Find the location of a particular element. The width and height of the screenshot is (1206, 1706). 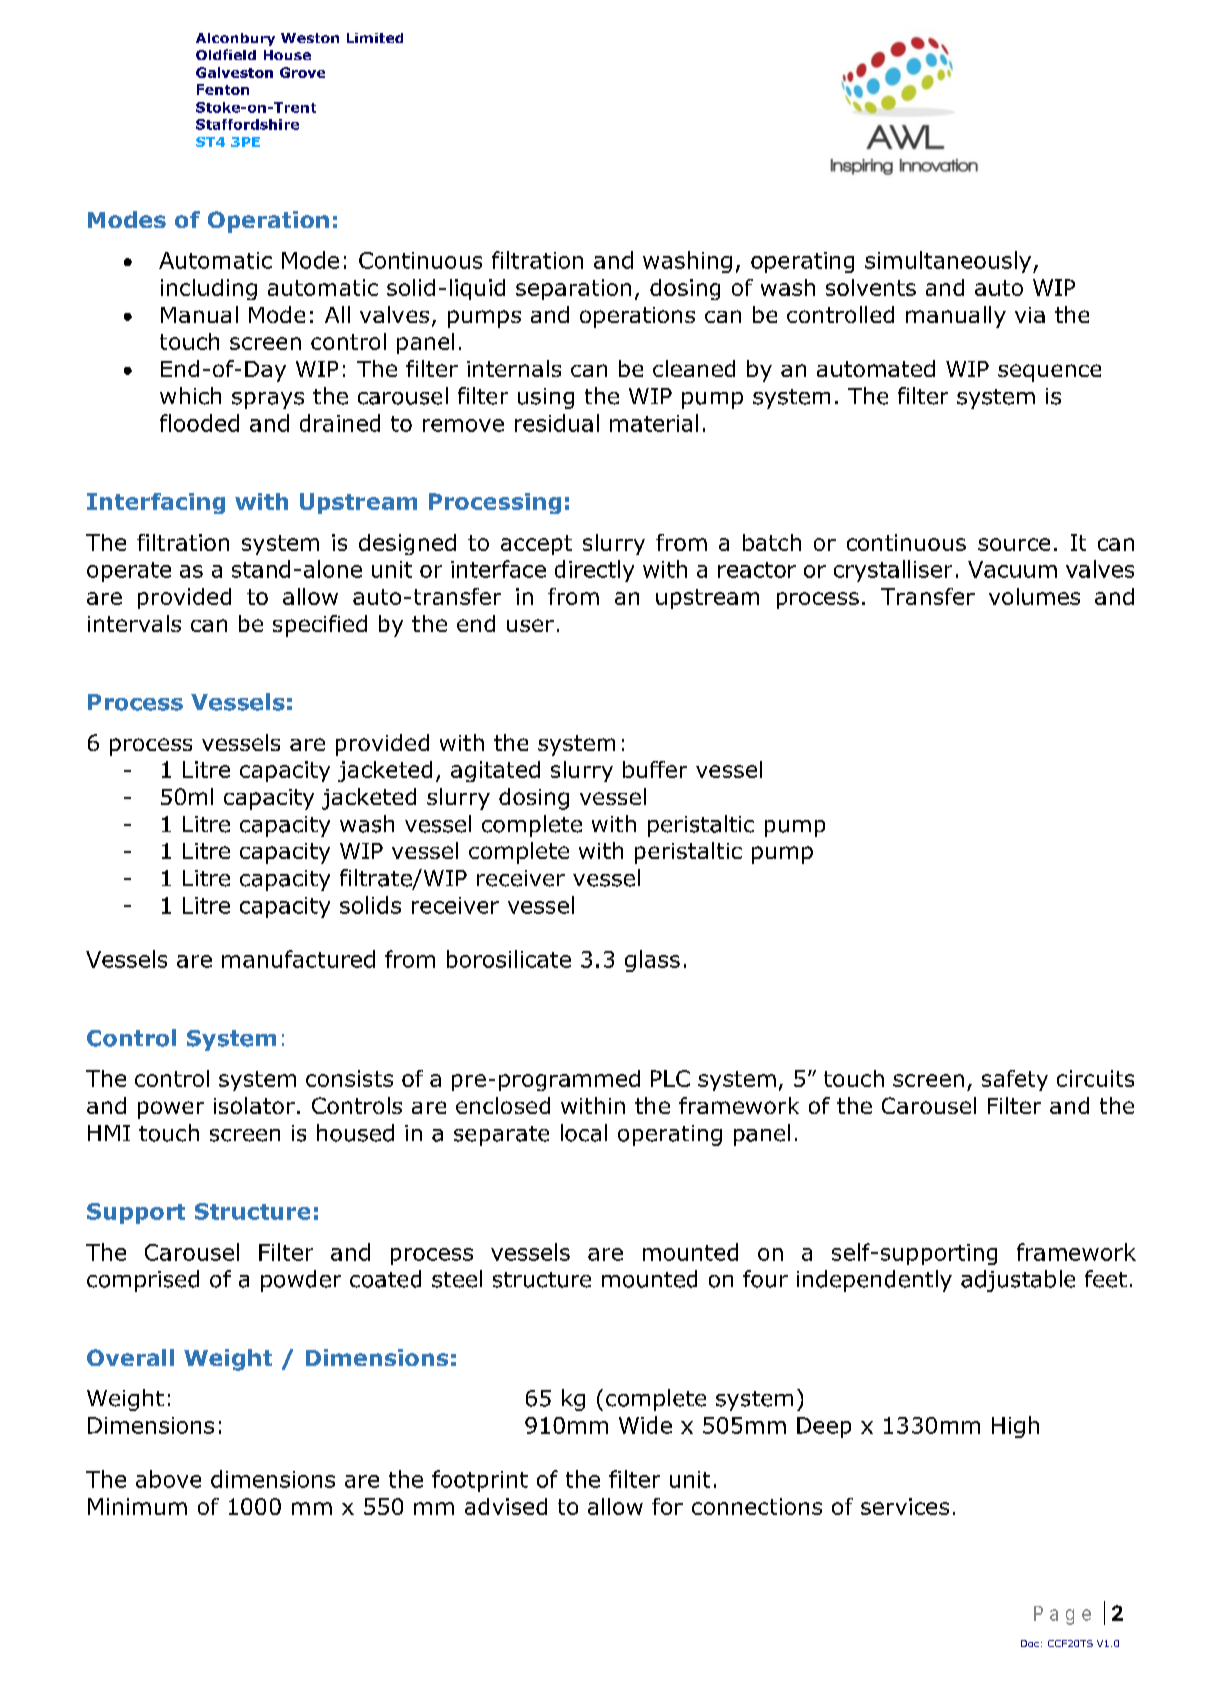

safety is located at coordinates (1015, 1080).
